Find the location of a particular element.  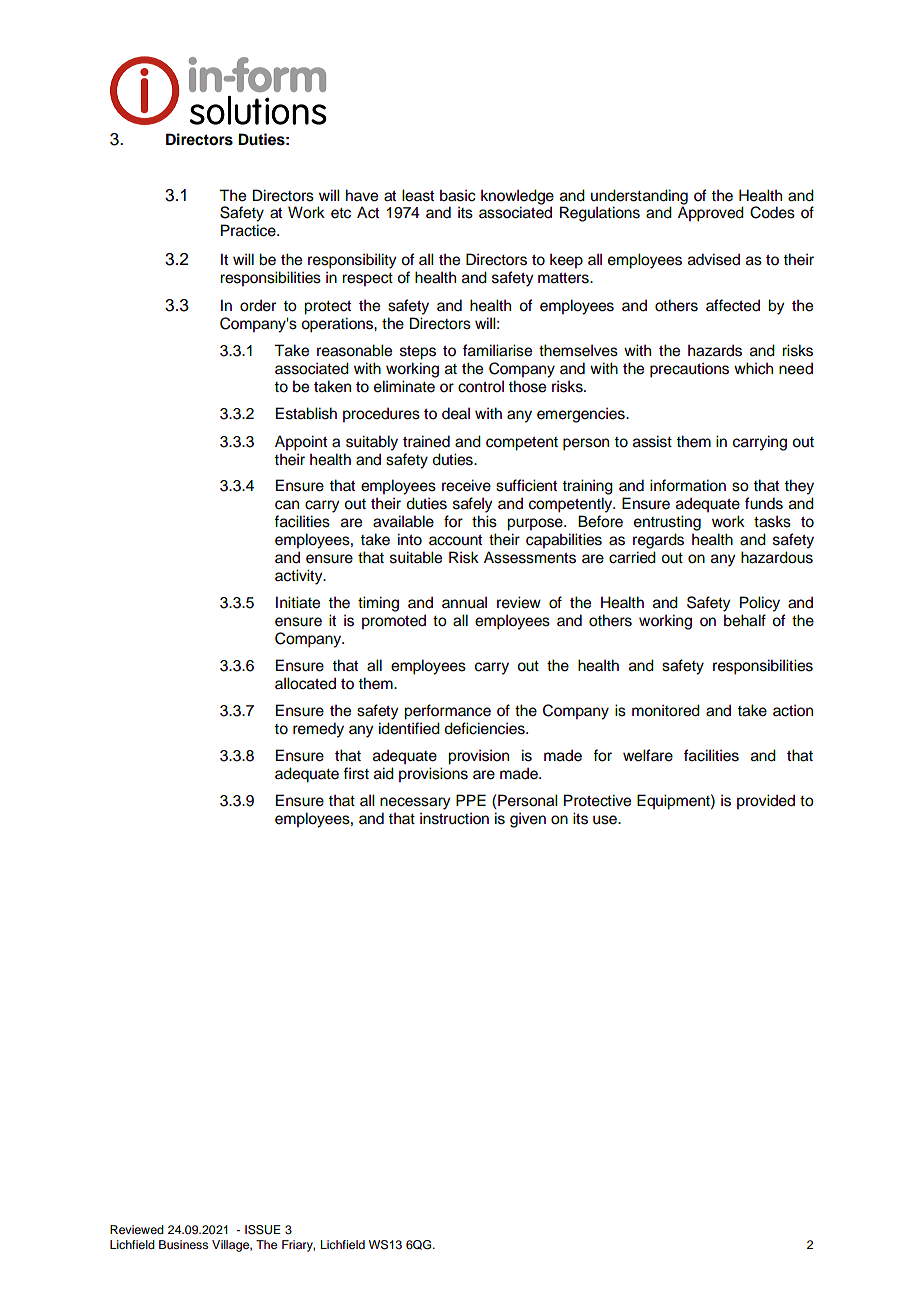

Approved is located at coordinates (711, 214).
